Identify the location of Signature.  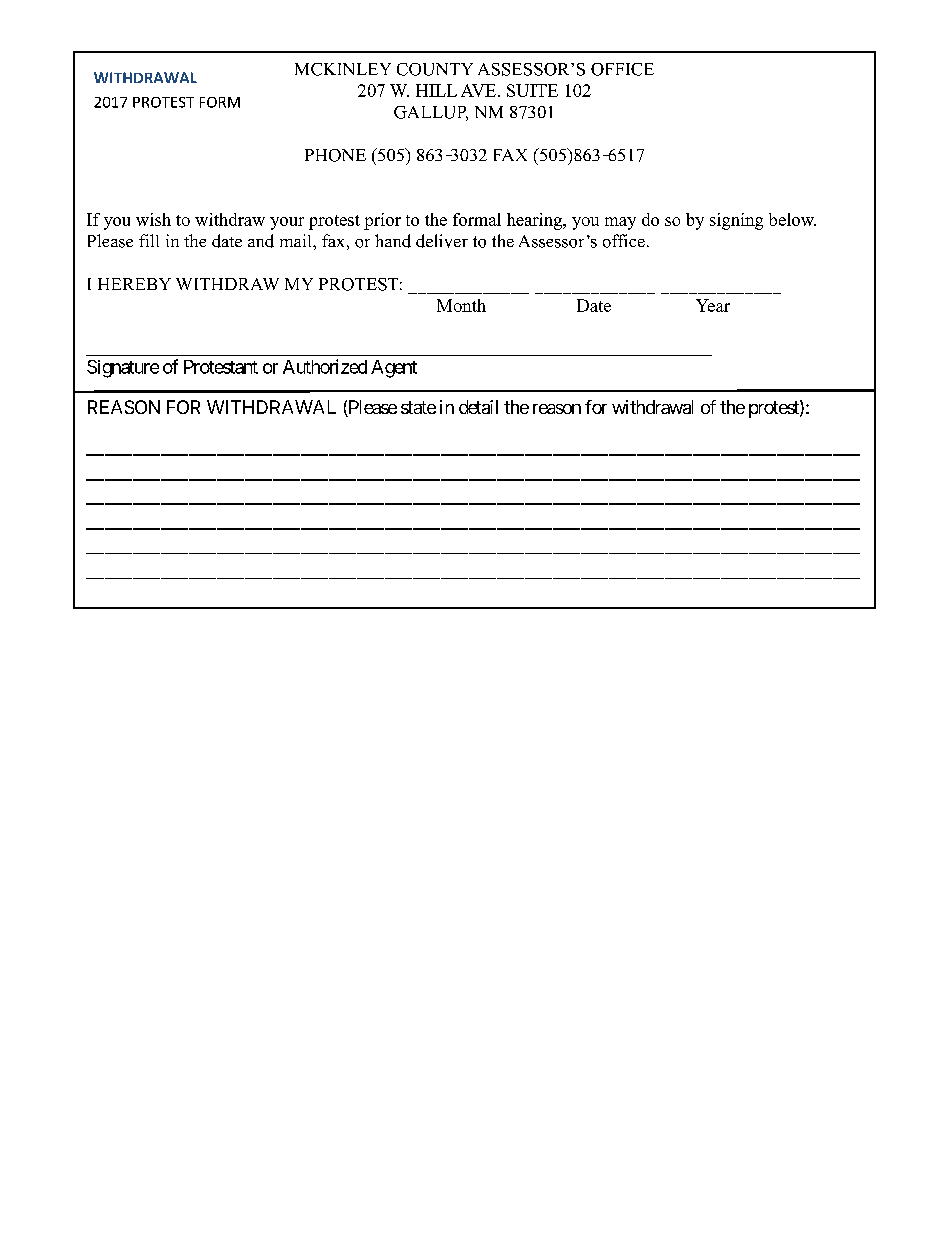
(123, 369).
